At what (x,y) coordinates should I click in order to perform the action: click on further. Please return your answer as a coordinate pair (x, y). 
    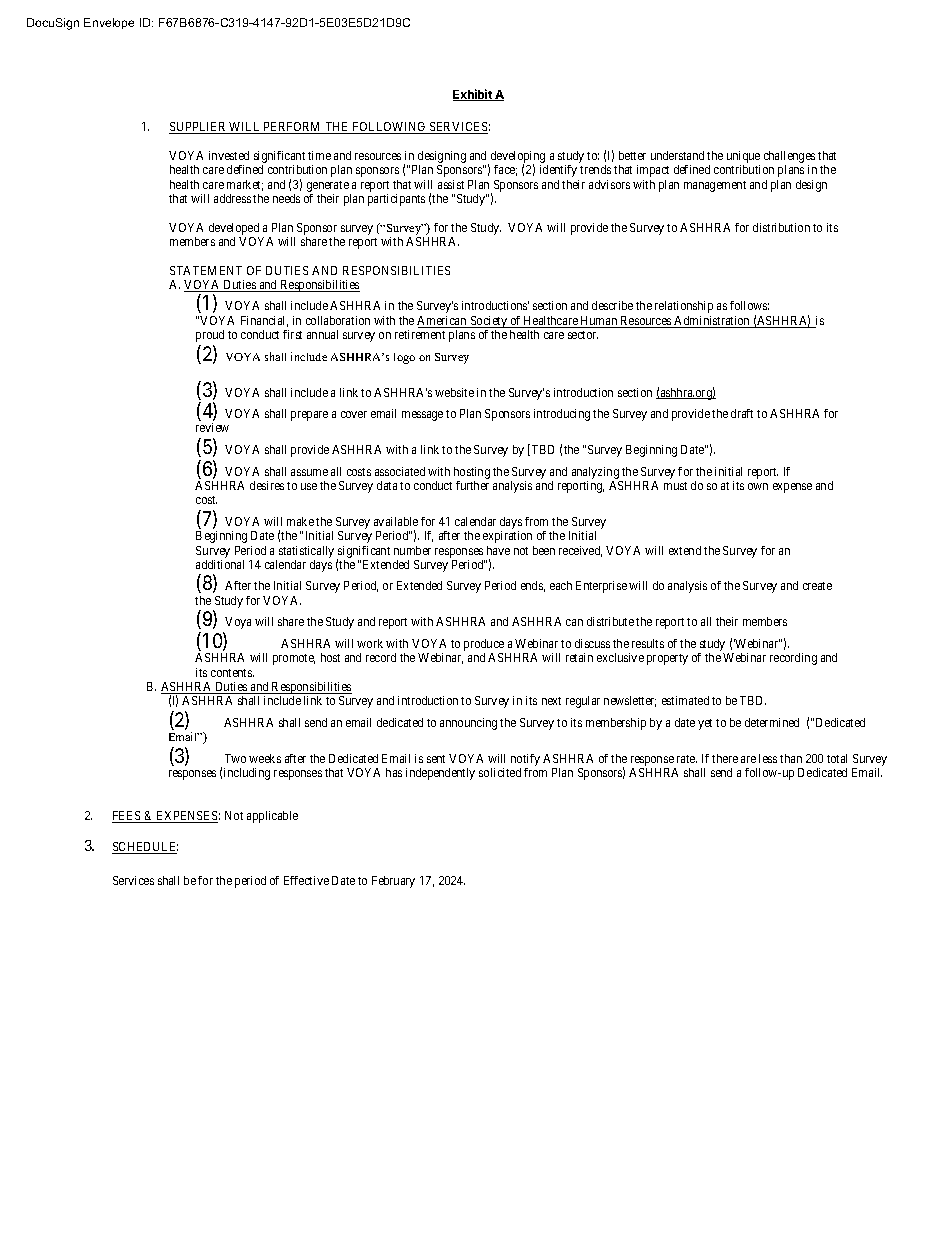
    Looking at the image, I should click on (472, 485).
